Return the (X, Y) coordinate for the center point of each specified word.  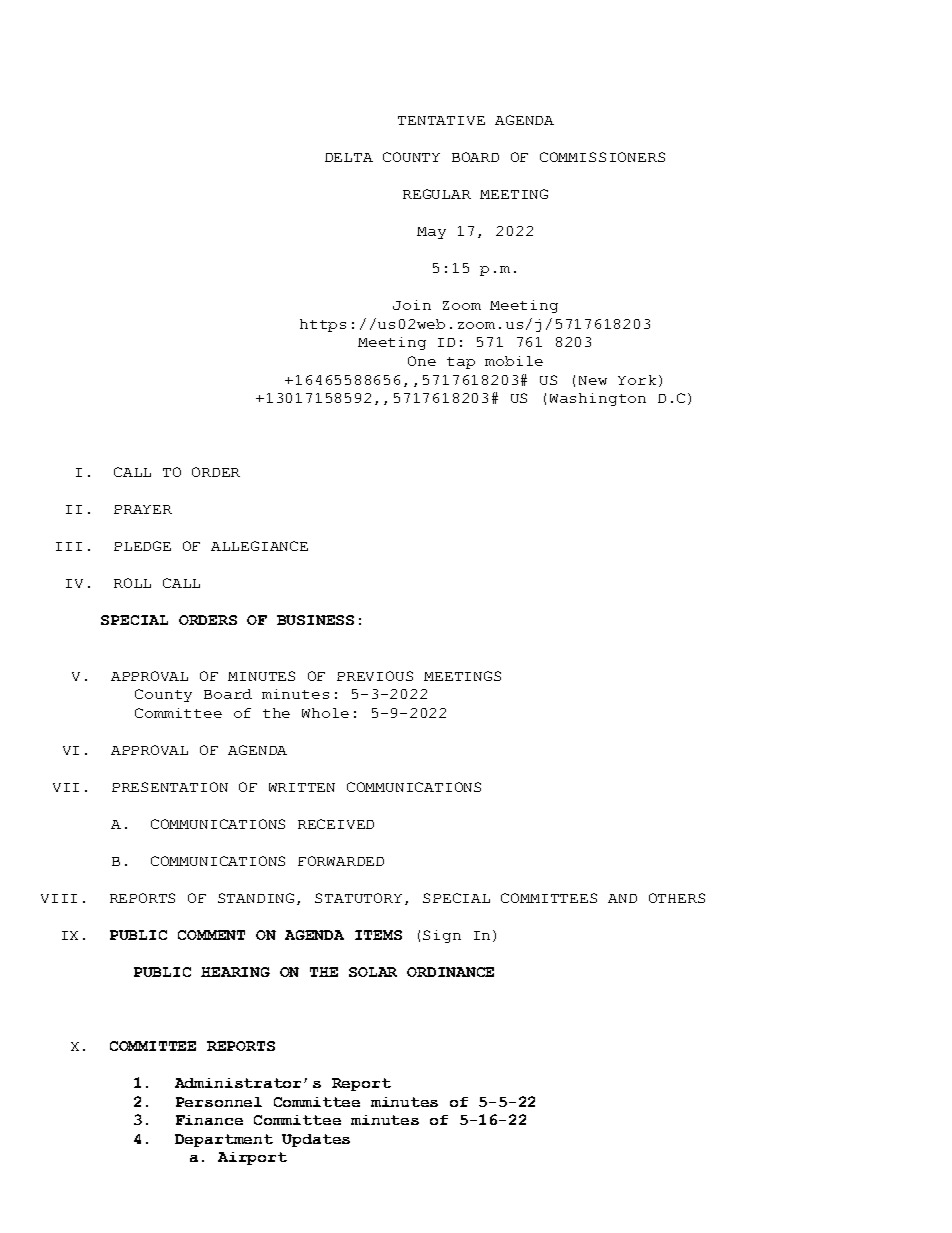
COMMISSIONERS (602, 157)
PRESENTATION (170, 787)
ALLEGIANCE (259, 546)
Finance (209, 1120)
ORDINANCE (450, 972)
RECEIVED (336, 824)
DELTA (349, 157)
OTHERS (677, 898)
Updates (316, 1140)
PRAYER (143, 509)
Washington (598, 399)
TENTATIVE (441, 120)
